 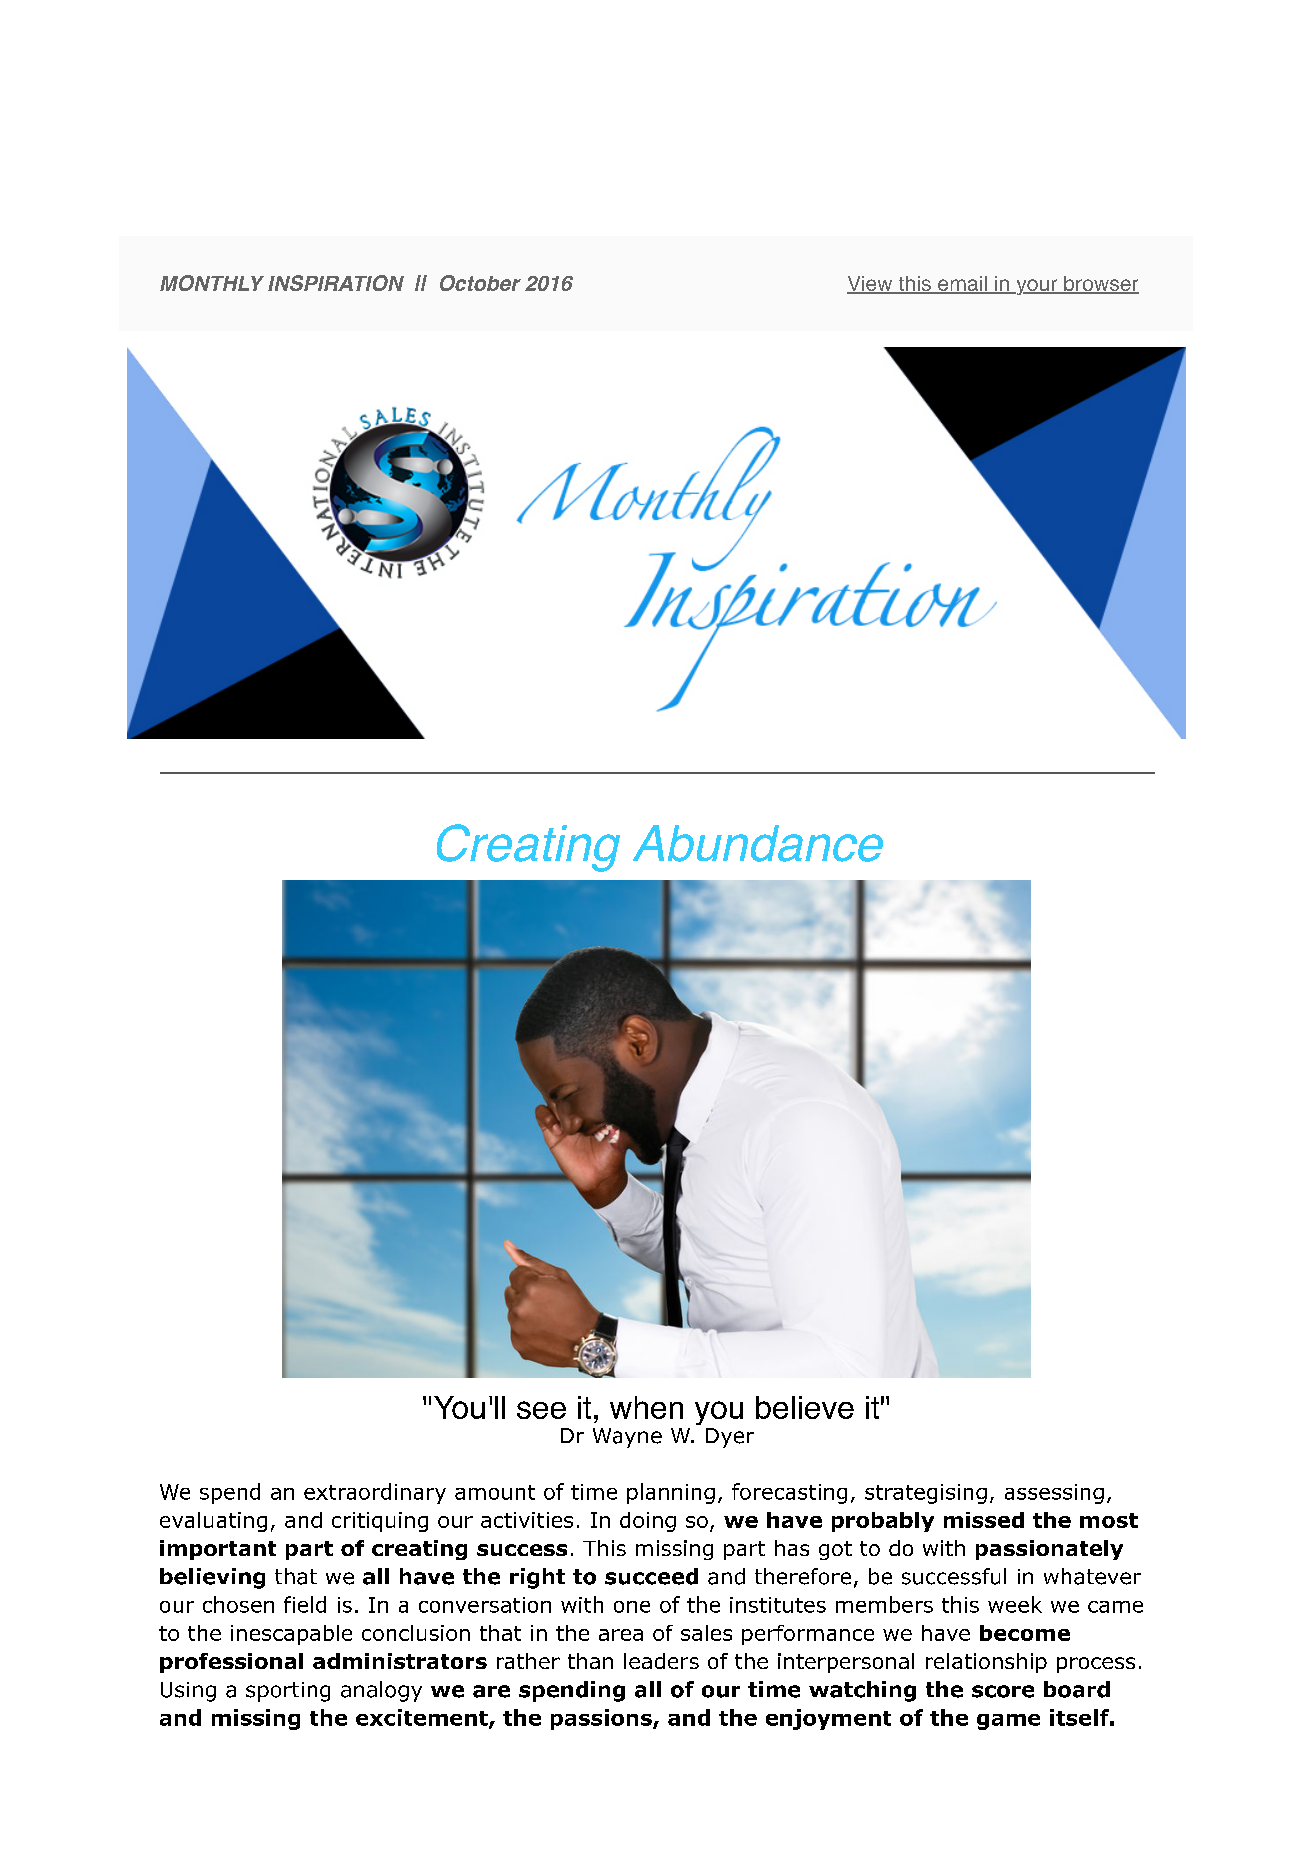 I want to click on when, so click(x=646, y=1407).
